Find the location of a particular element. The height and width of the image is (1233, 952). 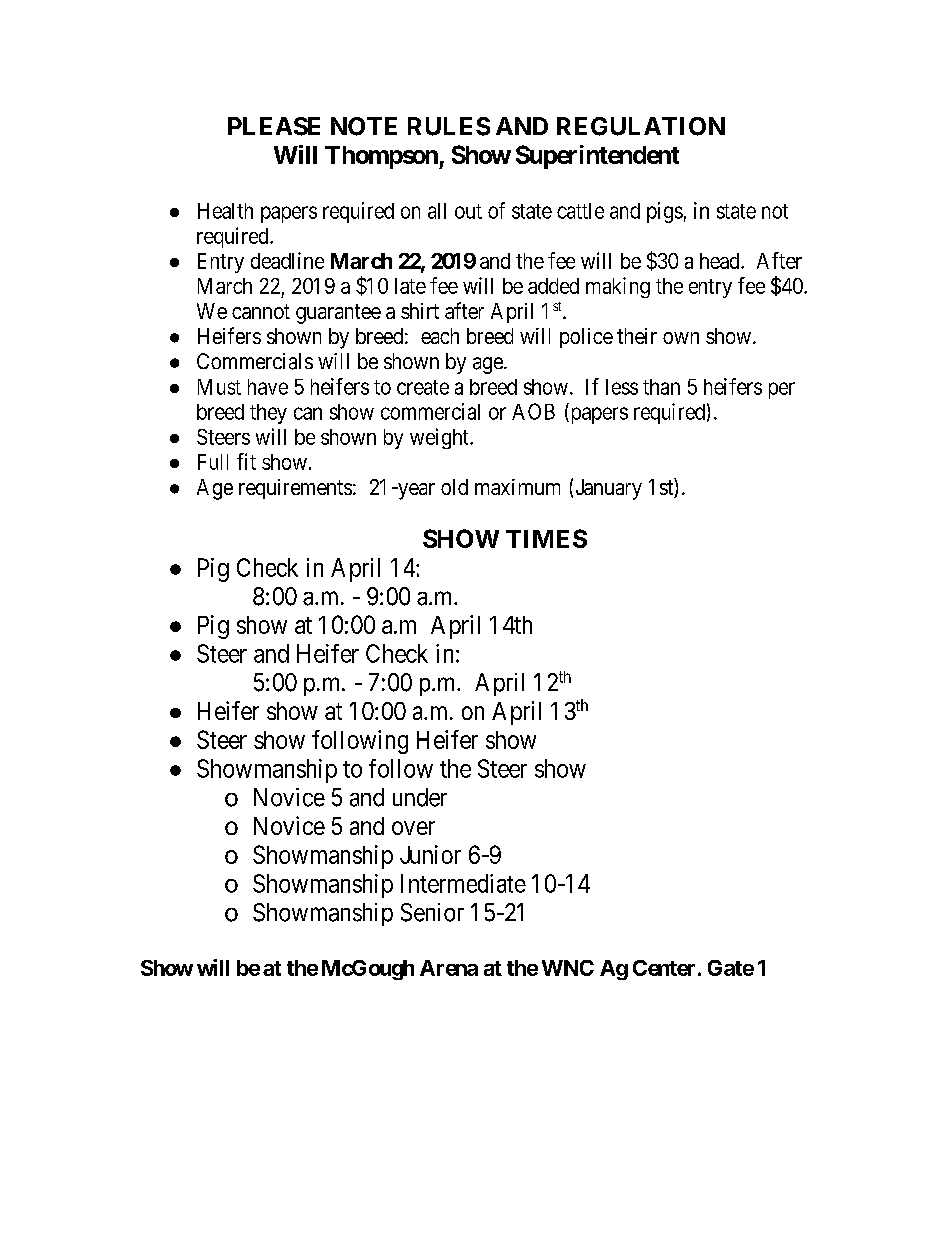

they is located at coordinates (268, 414).
